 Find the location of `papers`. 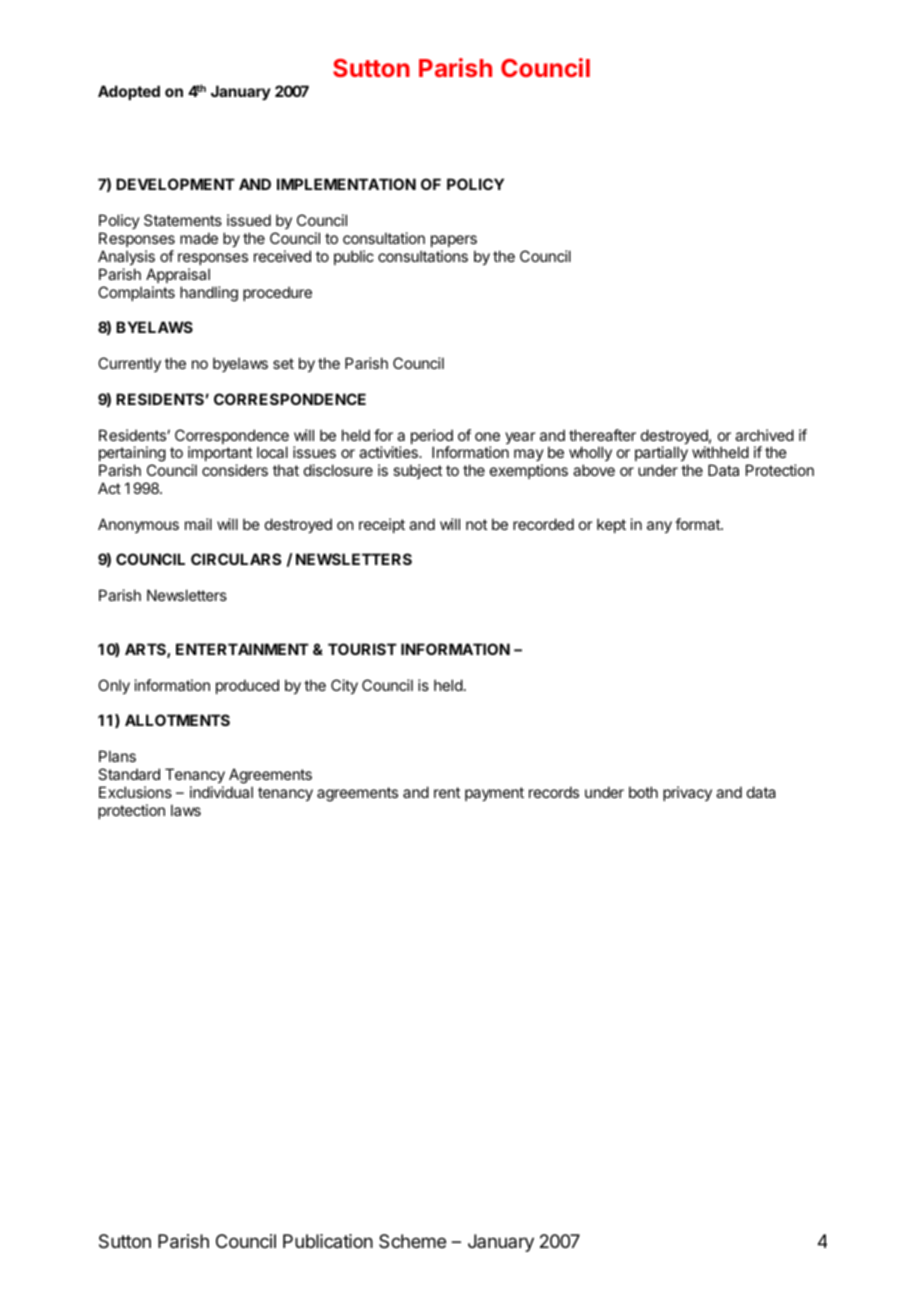

papers is located at coordinates (454, 241).
